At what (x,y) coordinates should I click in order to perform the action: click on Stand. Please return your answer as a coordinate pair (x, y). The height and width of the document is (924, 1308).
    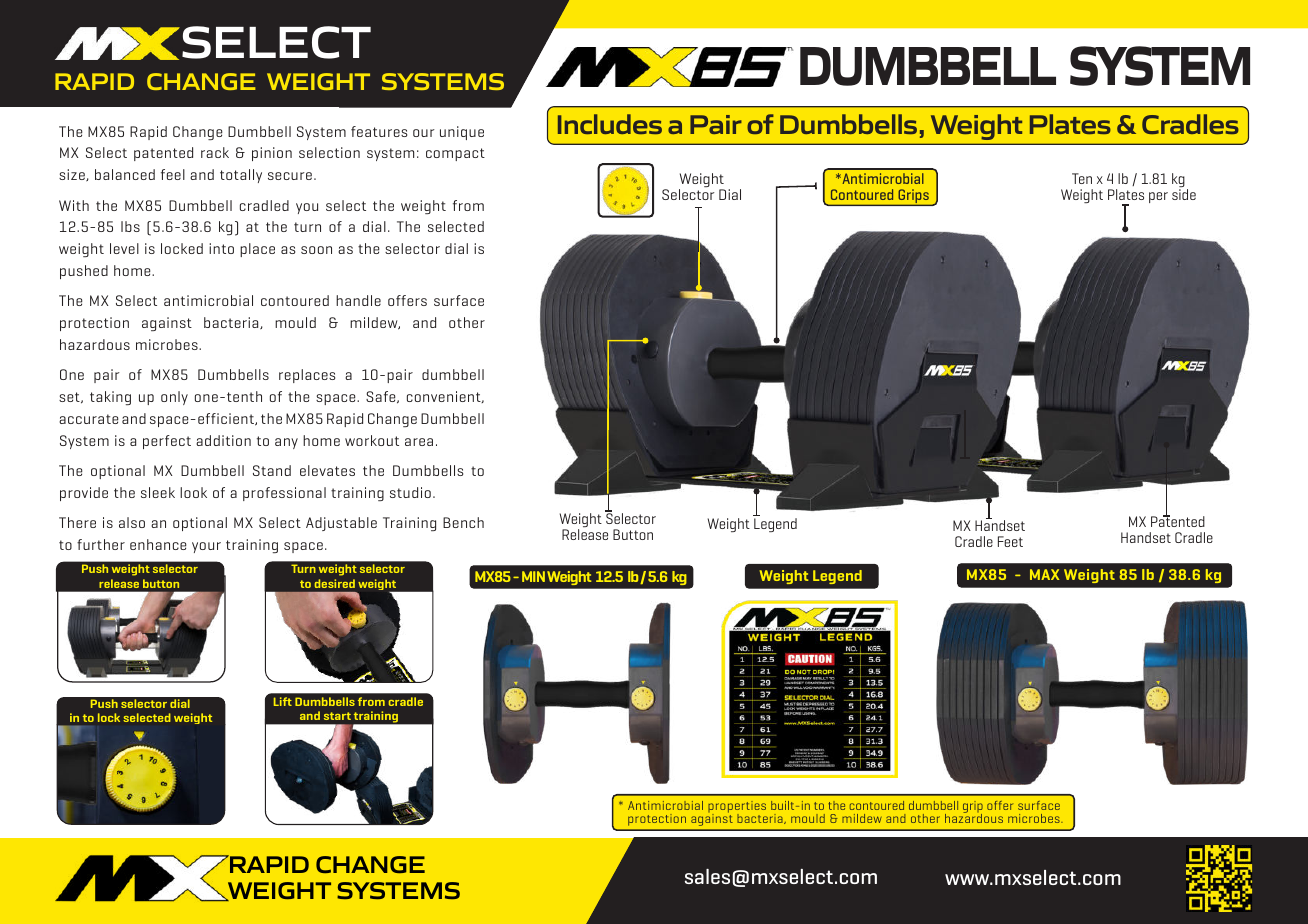
    Looking at the image, I should click on (272, 470).
